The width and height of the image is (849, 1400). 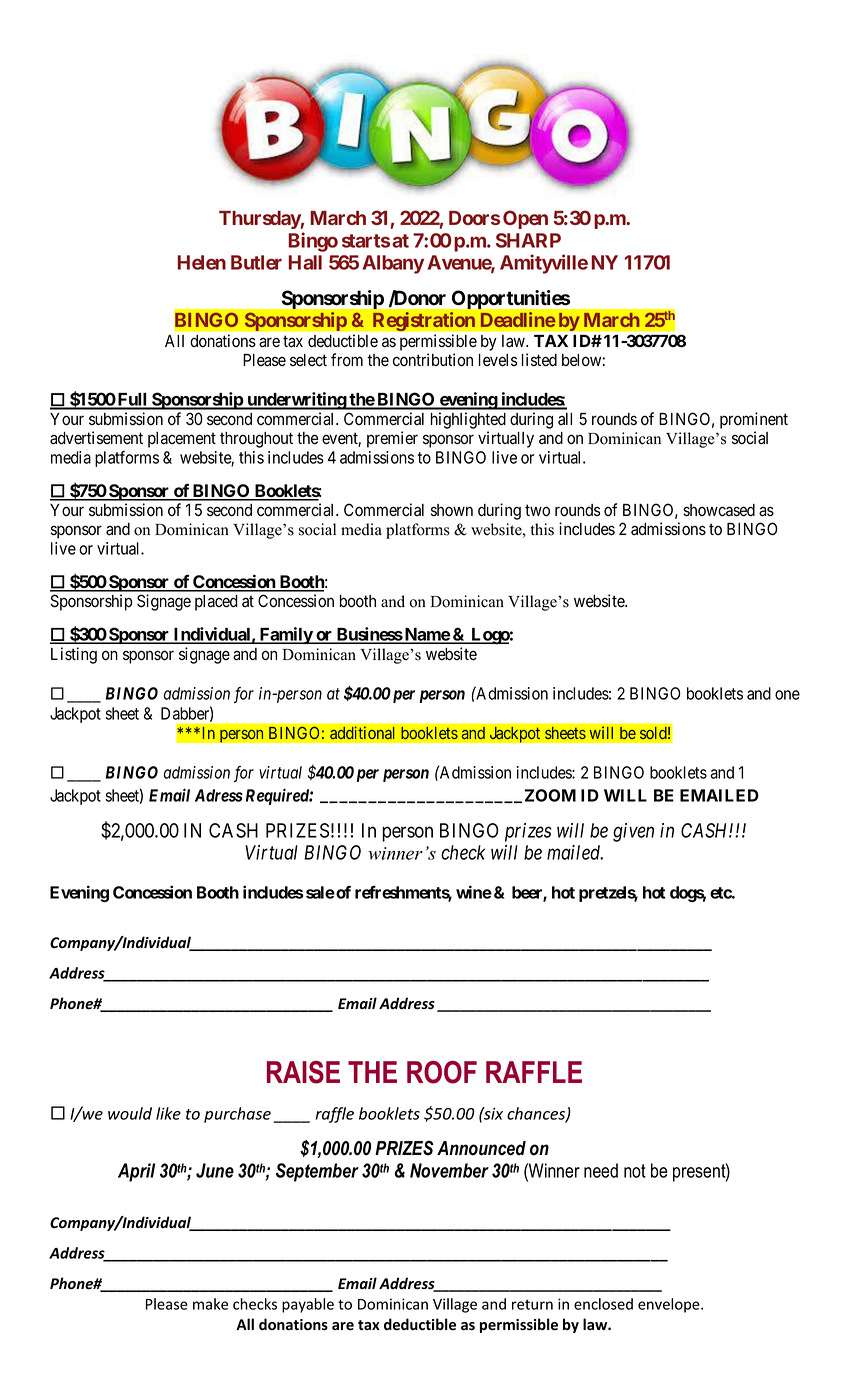 What do you see at coordinates (719, 510) in the image?
I see `showcased` at bounding box center [719, 510].
